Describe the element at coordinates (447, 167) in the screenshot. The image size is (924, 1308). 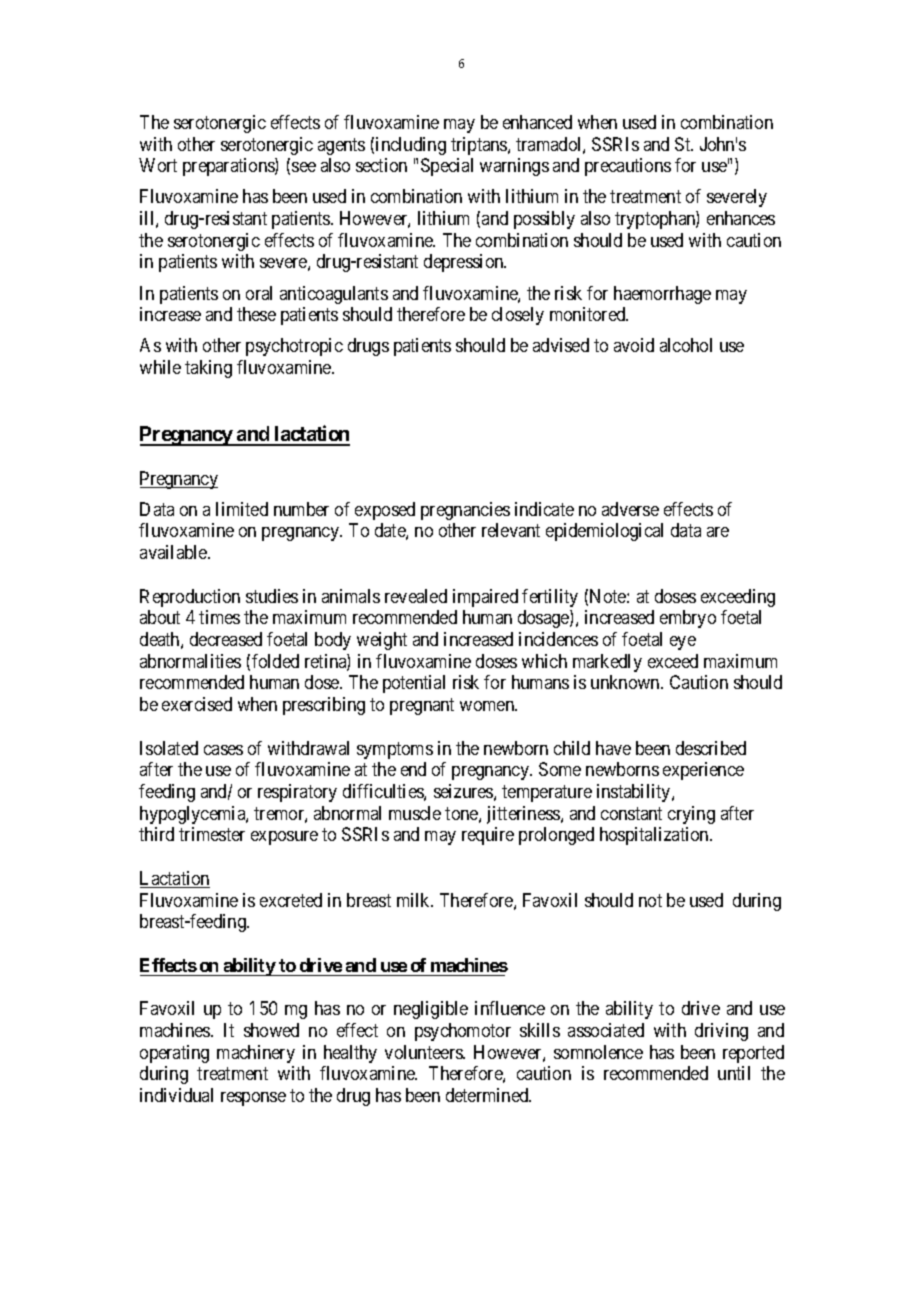
I see `Special` at that location.
